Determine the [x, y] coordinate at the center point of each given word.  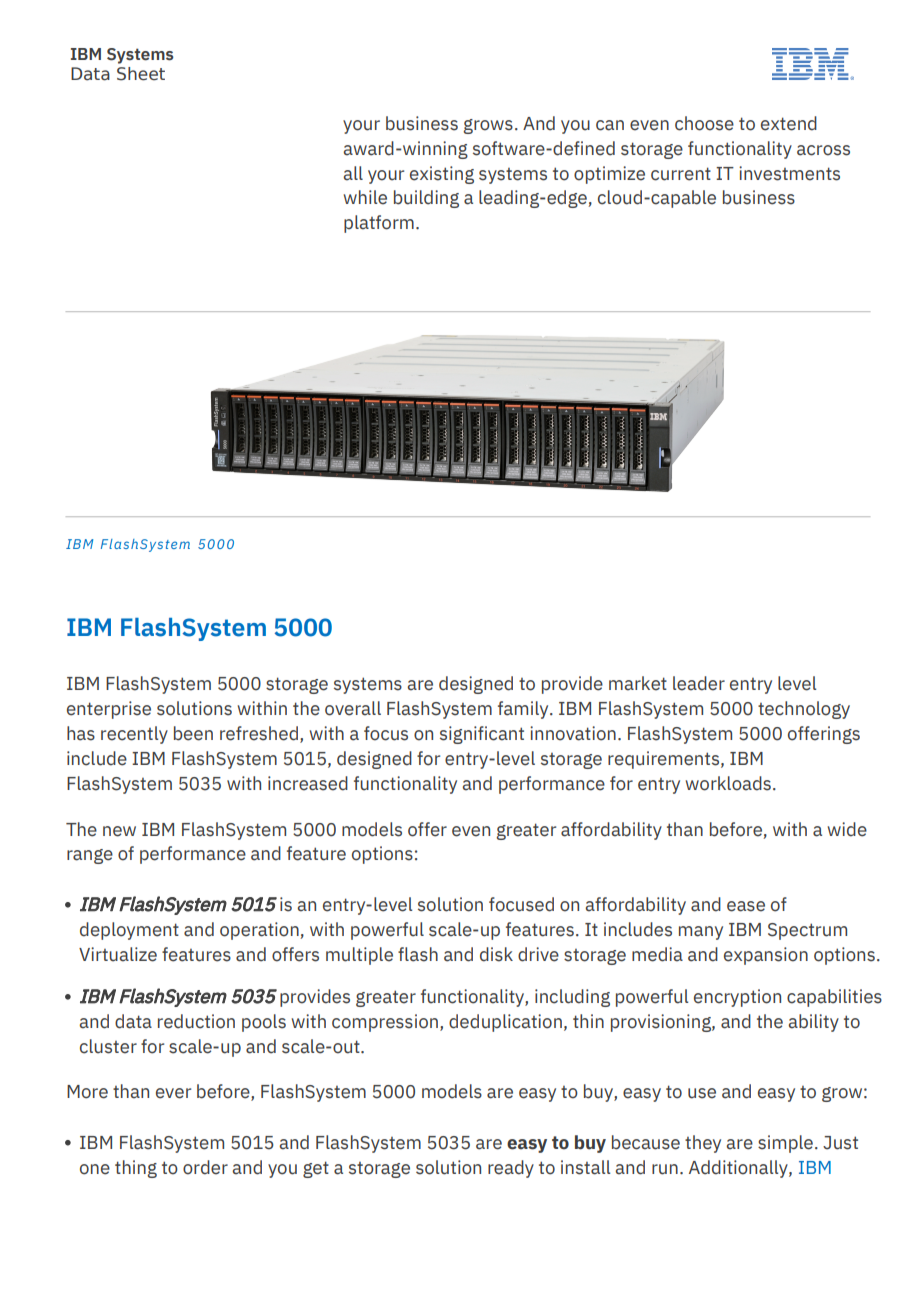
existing [442, 175]
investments [789, 173]
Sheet [141, 74]
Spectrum [807, 931]
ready [511, 1169]
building [426, 199]
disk [496, 954]
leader [699, 683]
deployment [129, 931]
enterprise [109, 710]
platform [379, 224]
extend [789, 123]
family [524, 710]
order [205, 1167]
